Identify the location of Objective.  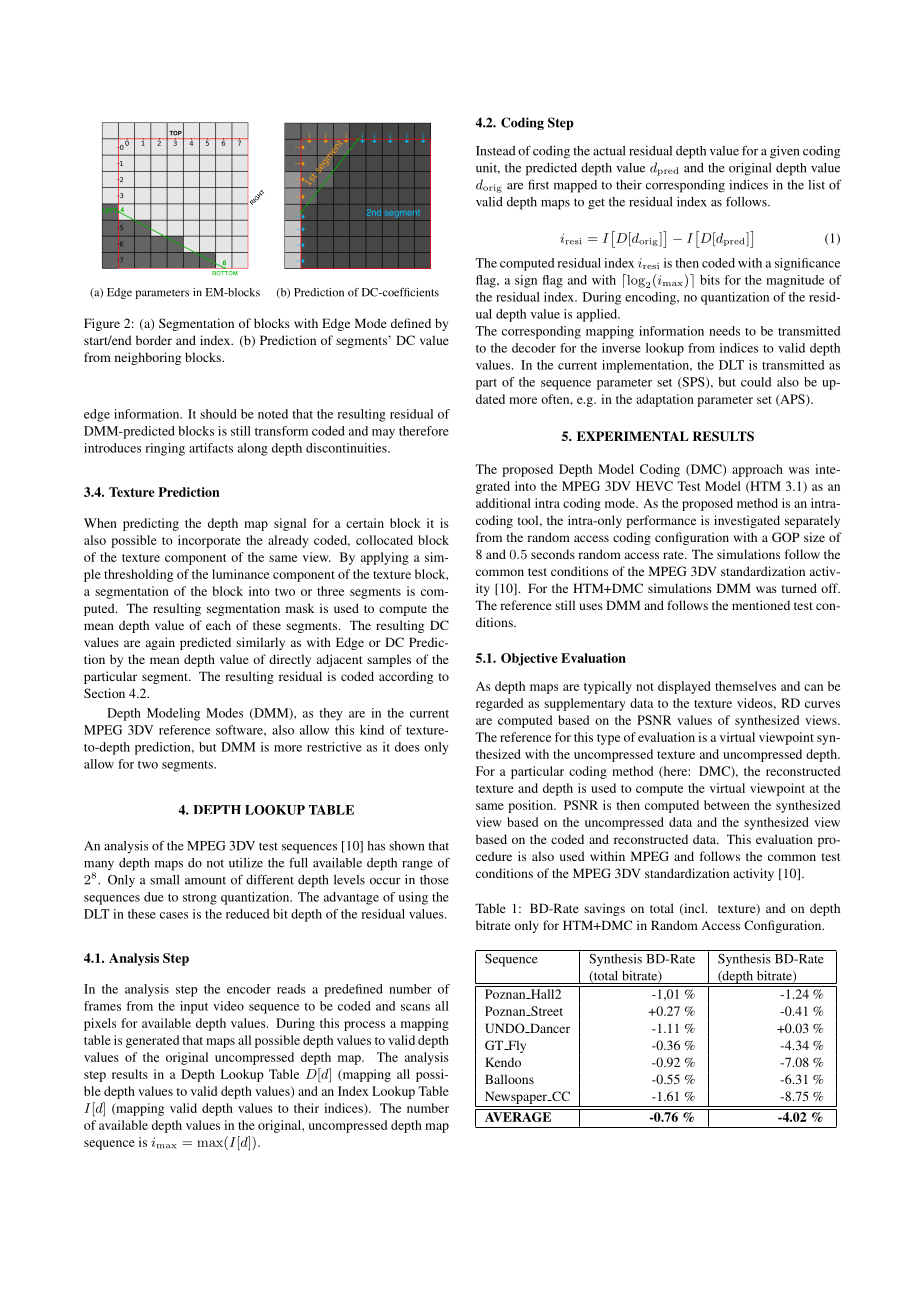
(529, 659).
